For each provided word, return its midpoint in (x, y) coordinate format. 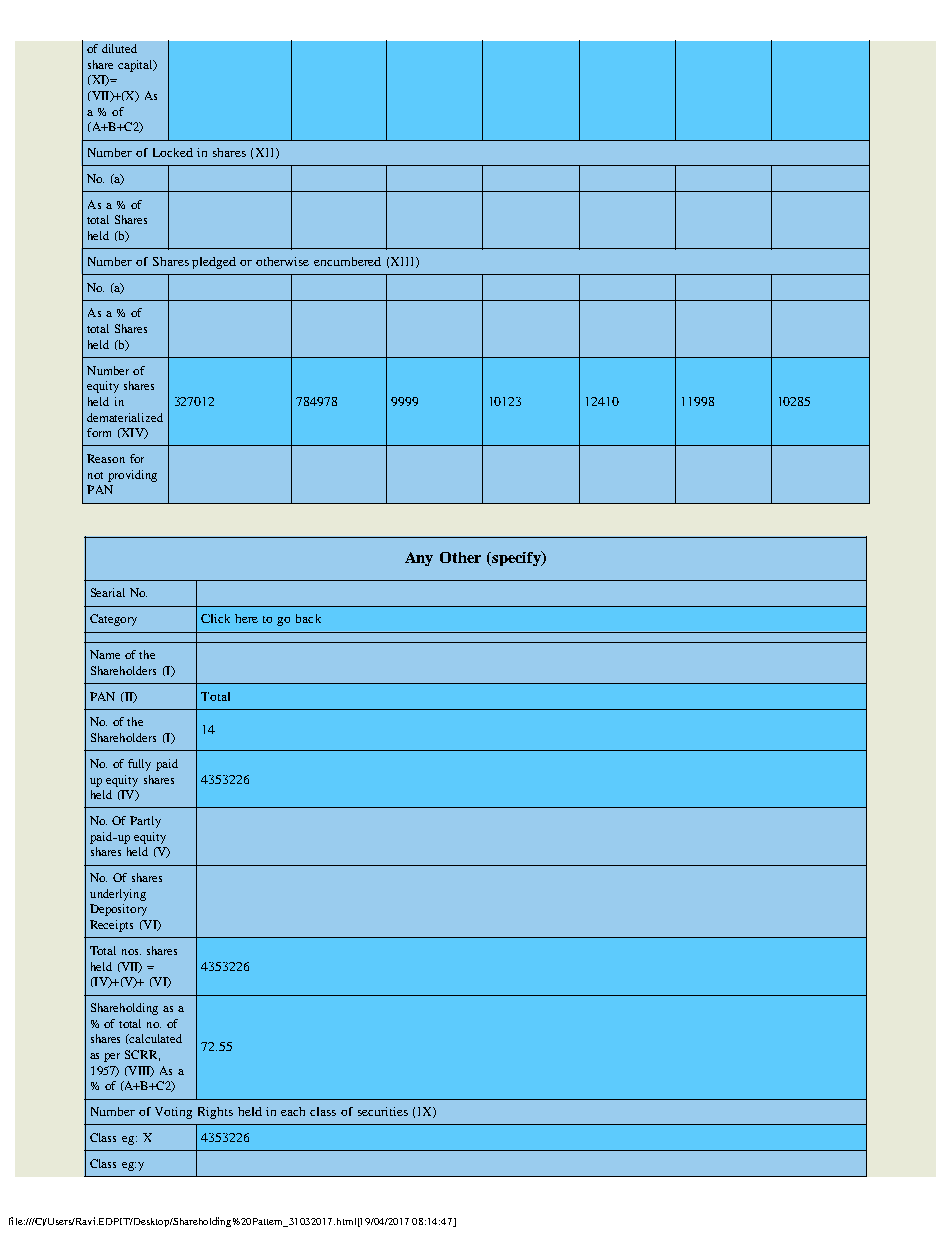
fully (139, 765)
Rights (215, 1113)
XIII (404, 262)
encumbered (347, 261)
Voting (173, 1113)
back (308, 618)
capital (136, 66)
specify (516, 558)
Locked (173, 152)
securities (383, 1111)
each (293, 1111)
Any (419, 559)
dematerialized (125, 417)
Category (113, 620)
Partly (145, 822)
